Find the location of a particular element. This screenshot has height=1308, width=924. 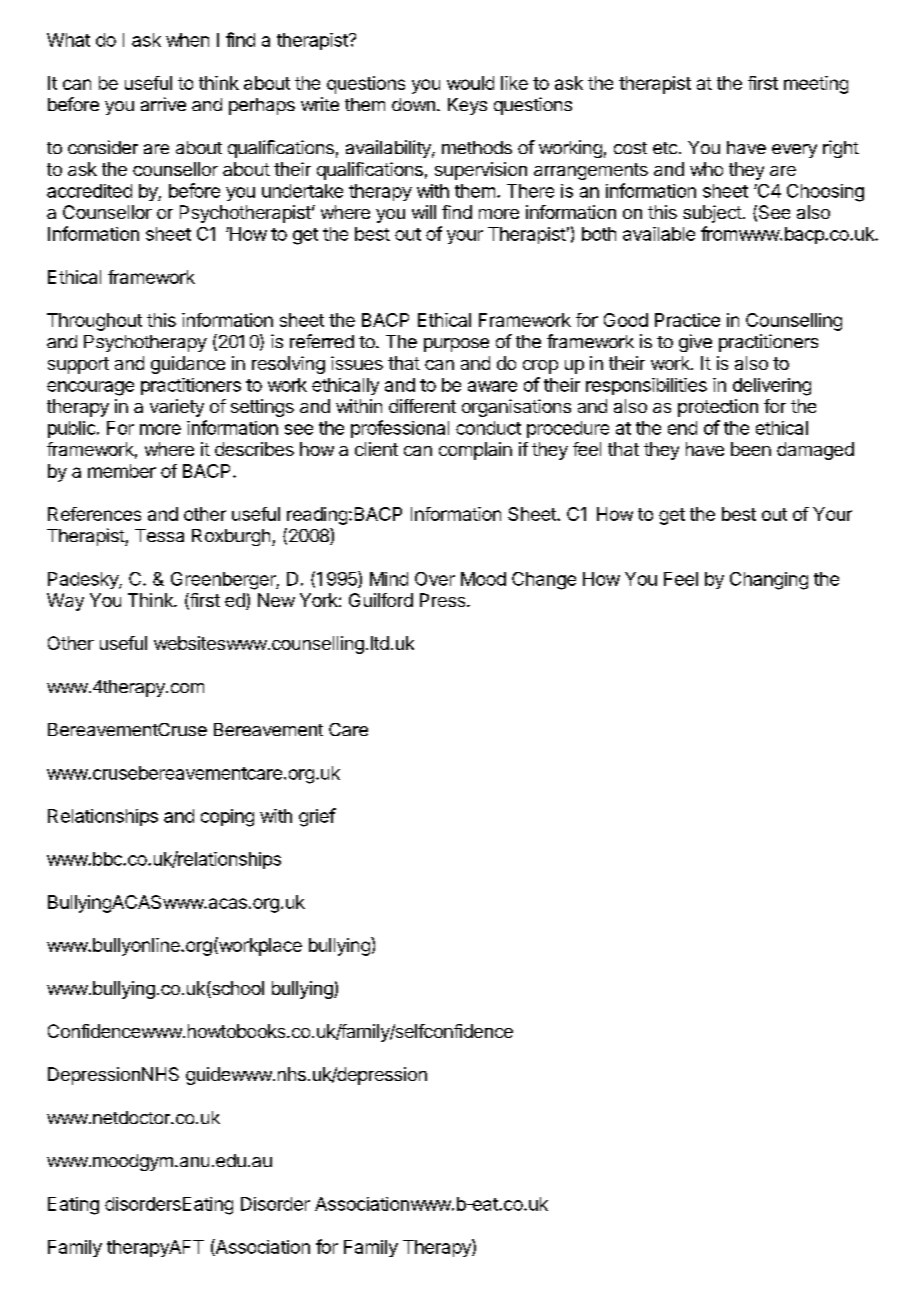

grief is located at coordinates (317, 817).
